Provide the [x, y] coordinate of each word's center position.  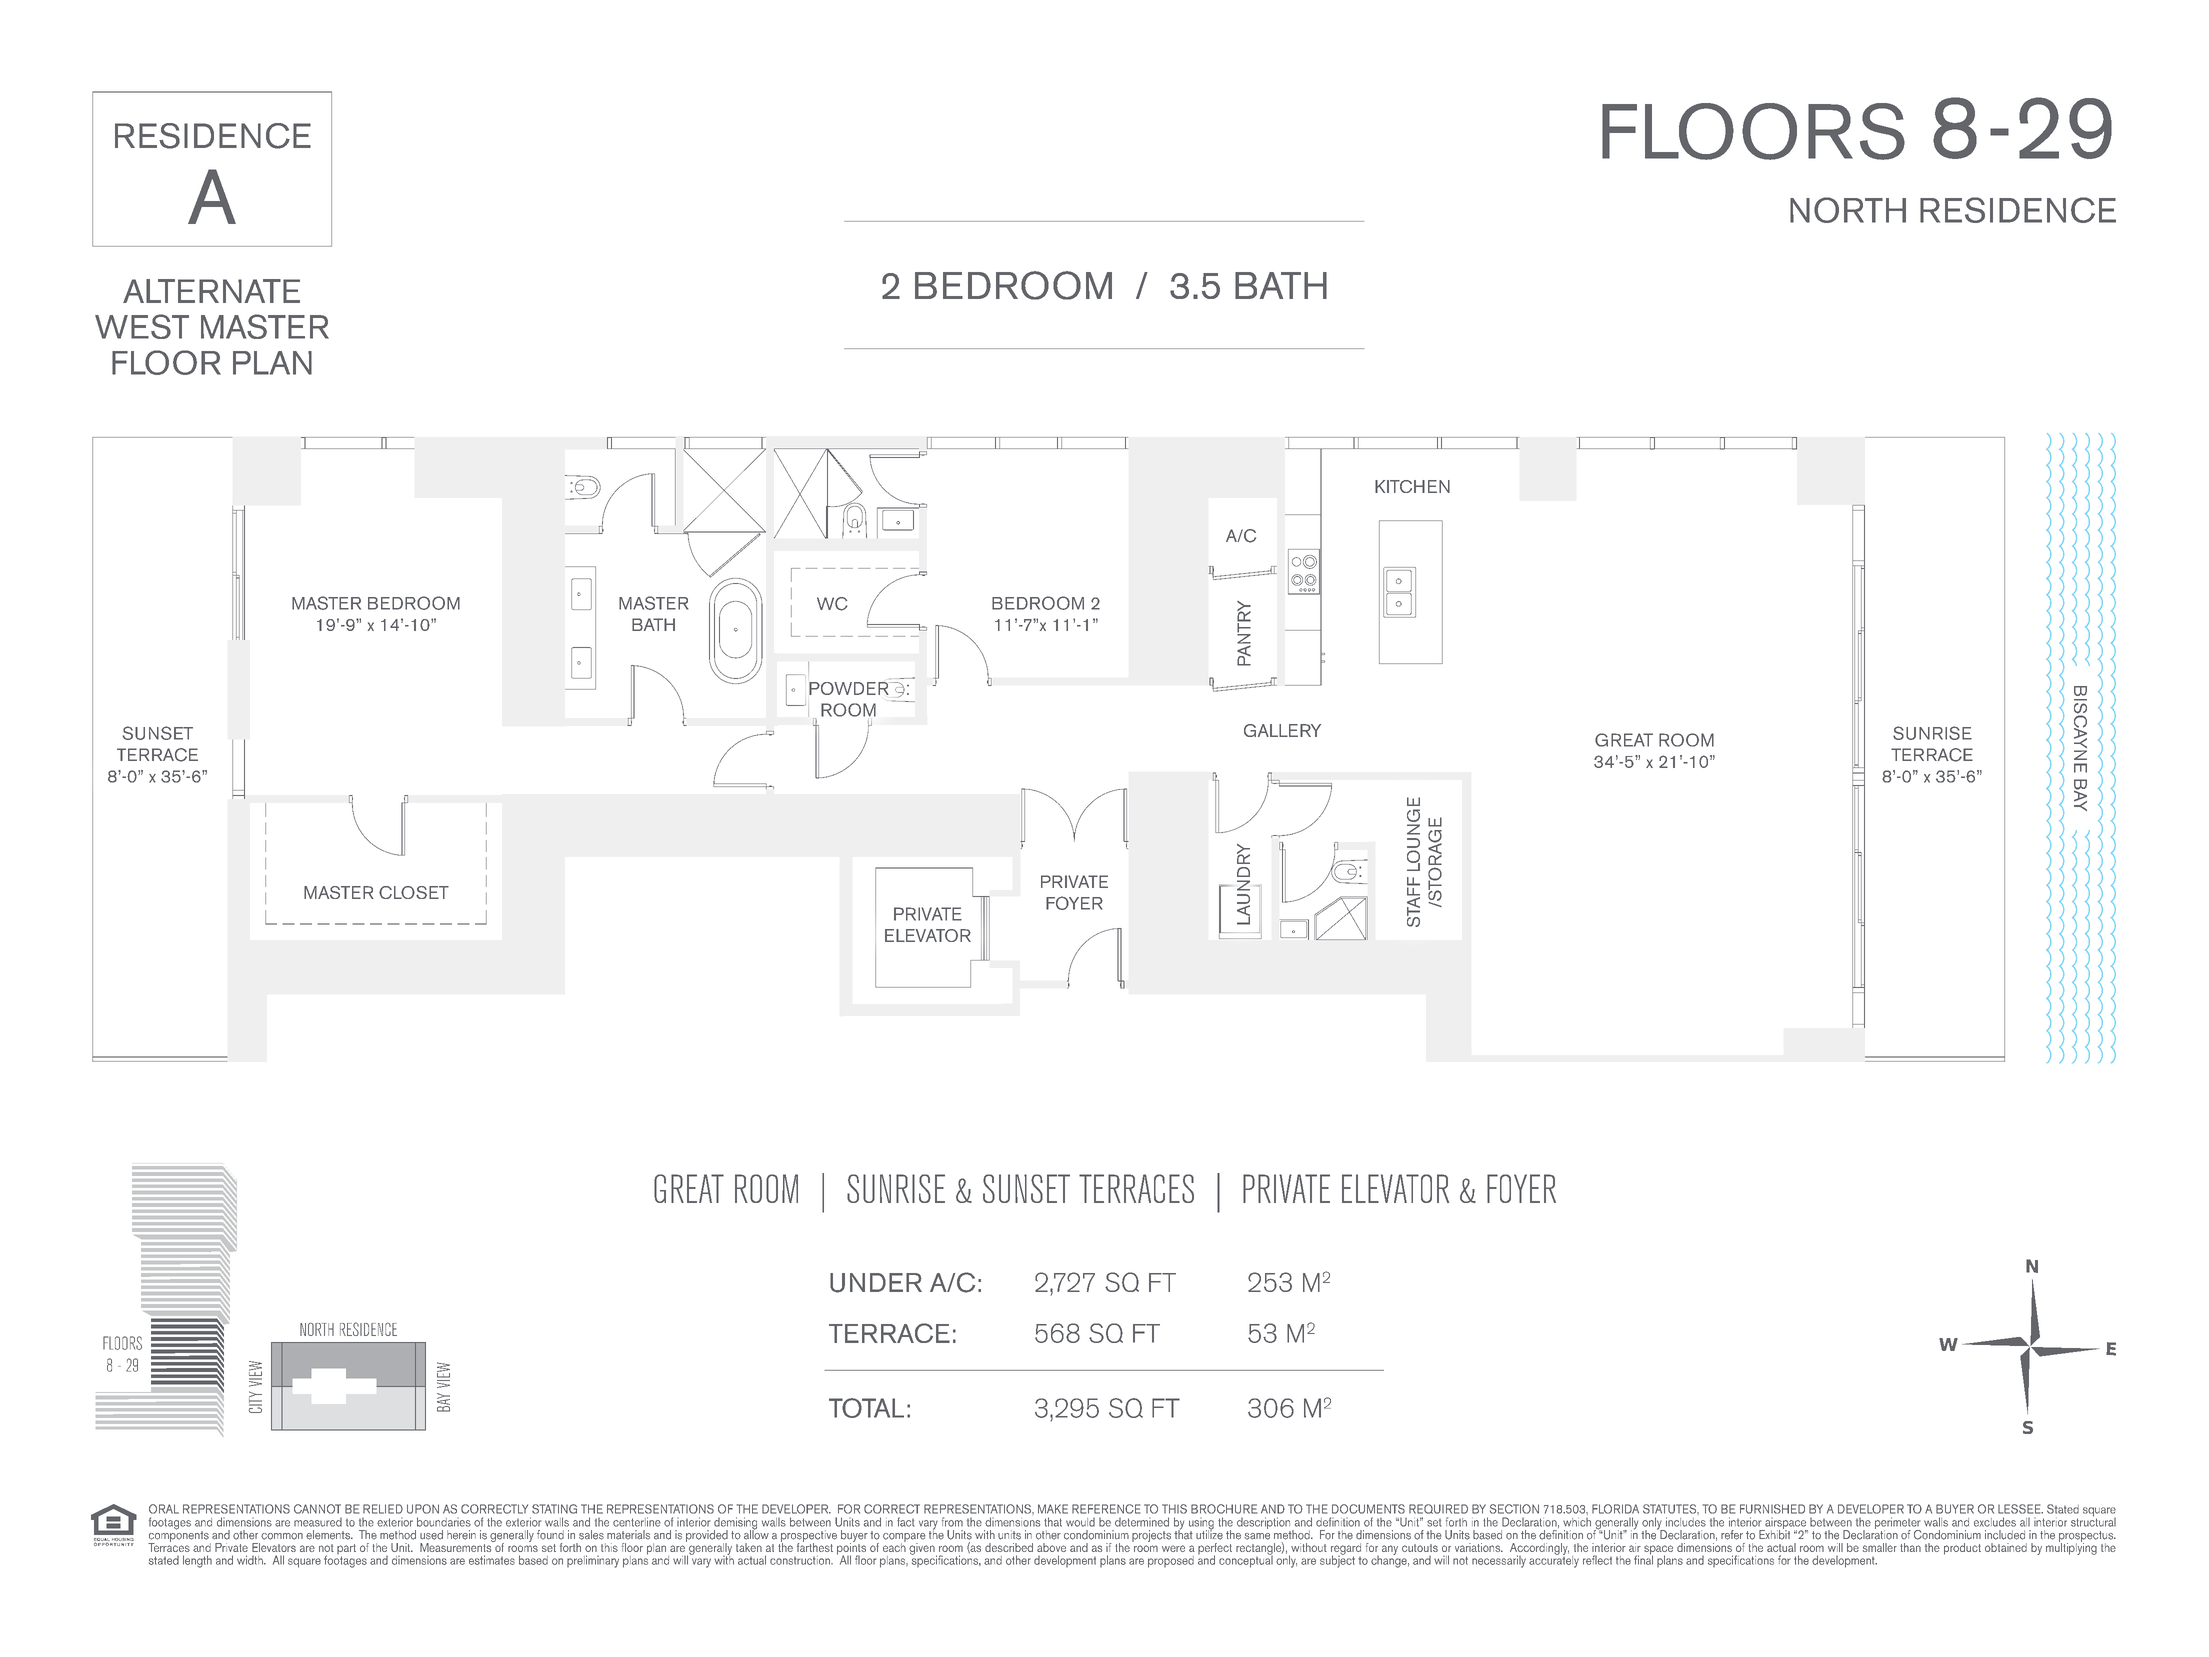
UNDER [876, 1283]
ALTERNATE [211, 291]
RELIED [383, 1509]
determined [1142, 1522]
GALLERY [1282, 730]
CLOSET [414, 892]
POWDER [850, 688]
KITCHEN [1412, 486]
